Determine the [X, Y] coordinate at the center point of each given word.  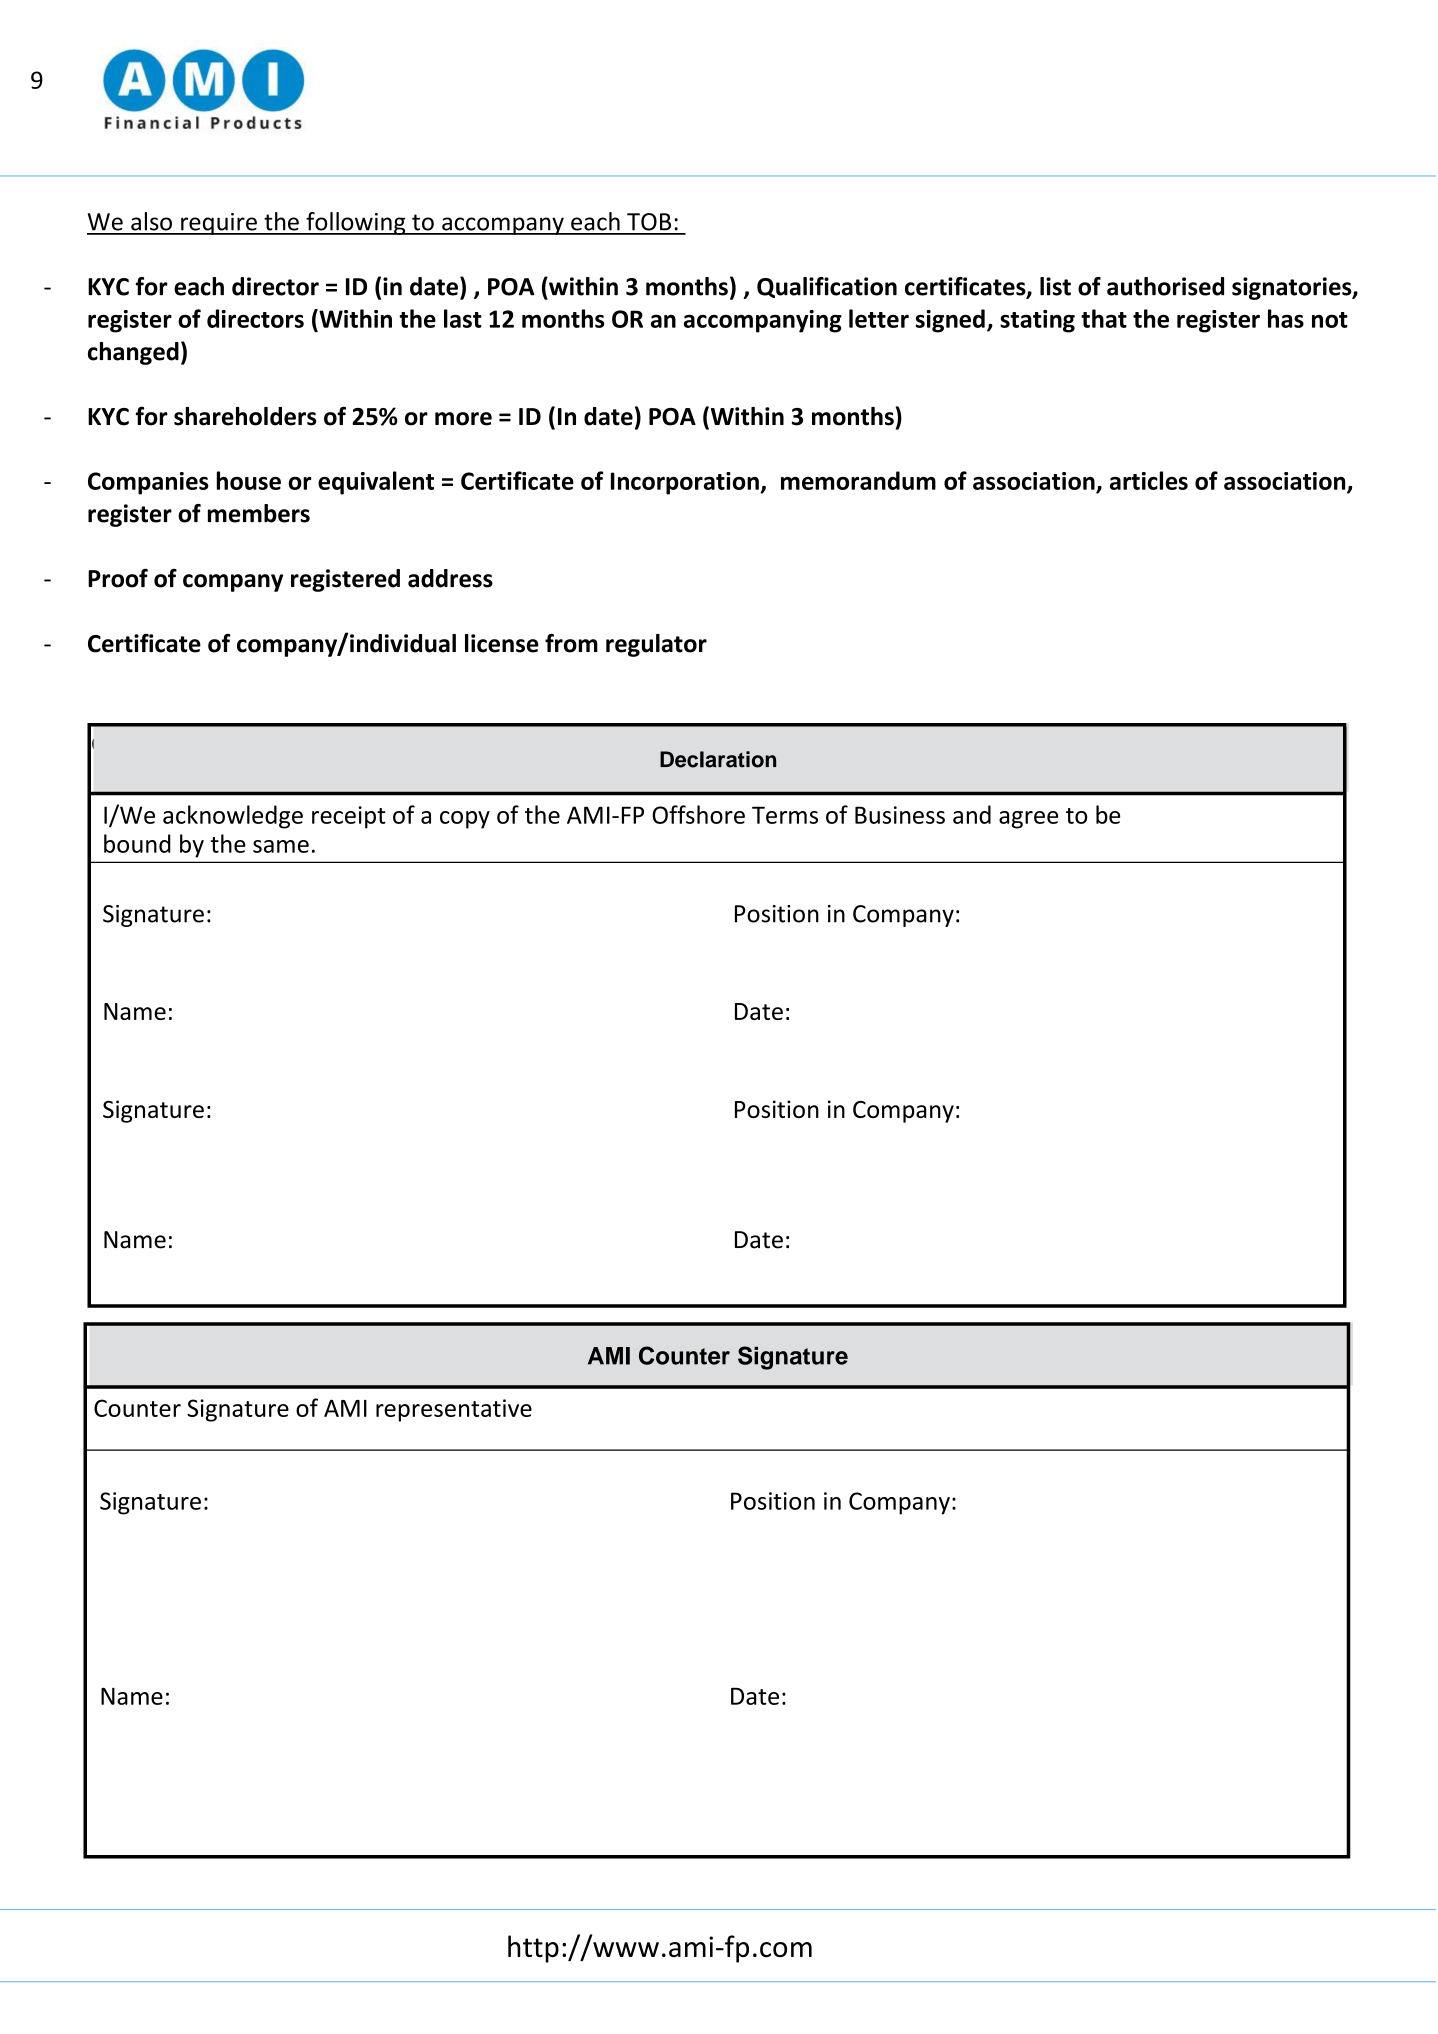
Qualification [827, 287]
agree [1028, 820]
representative [454, 1410]
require [219, 224]
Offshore [698, 814]
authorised [1165, 286]
